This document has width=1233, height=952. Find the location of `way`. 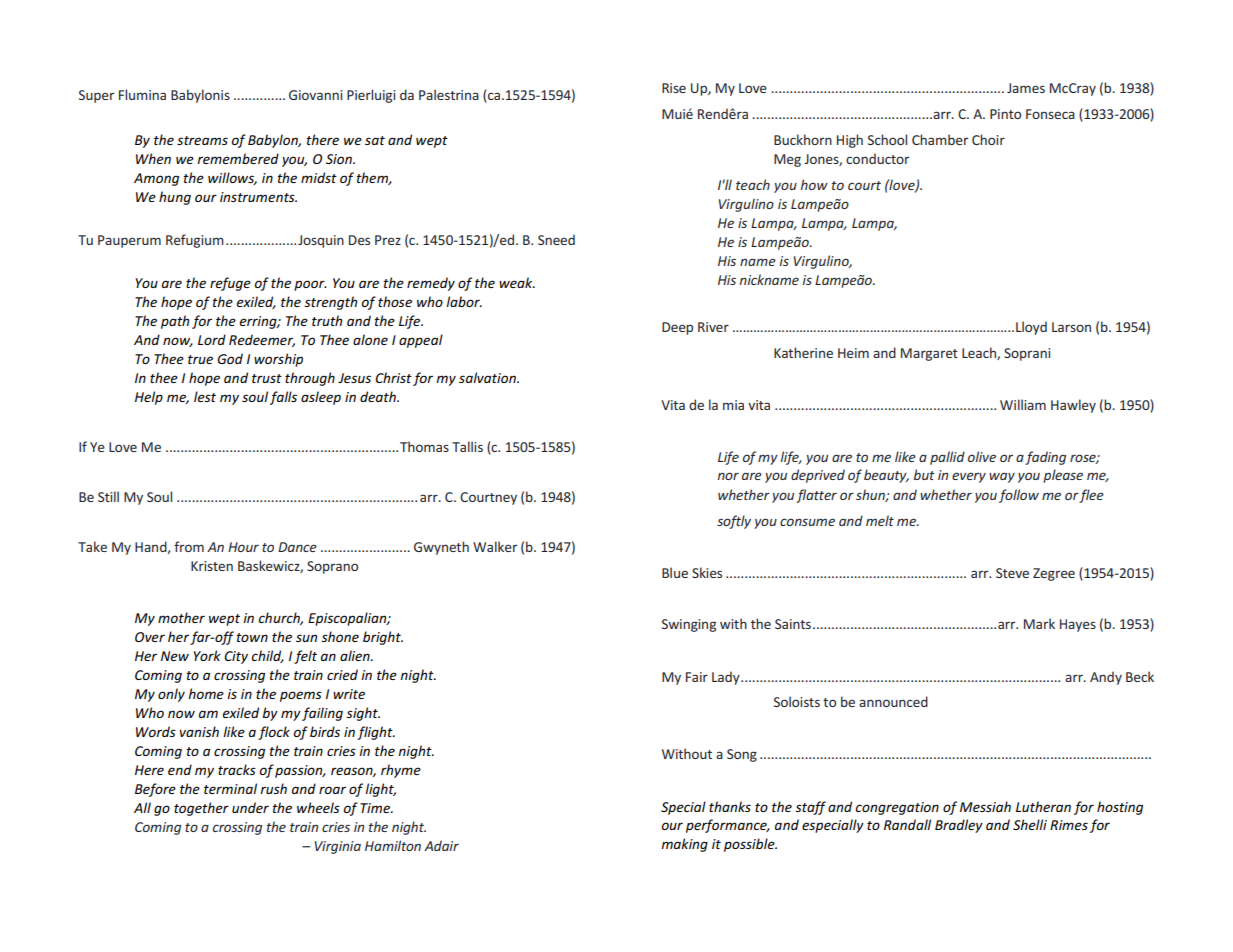

way is located at coordinates (1002, 478).
